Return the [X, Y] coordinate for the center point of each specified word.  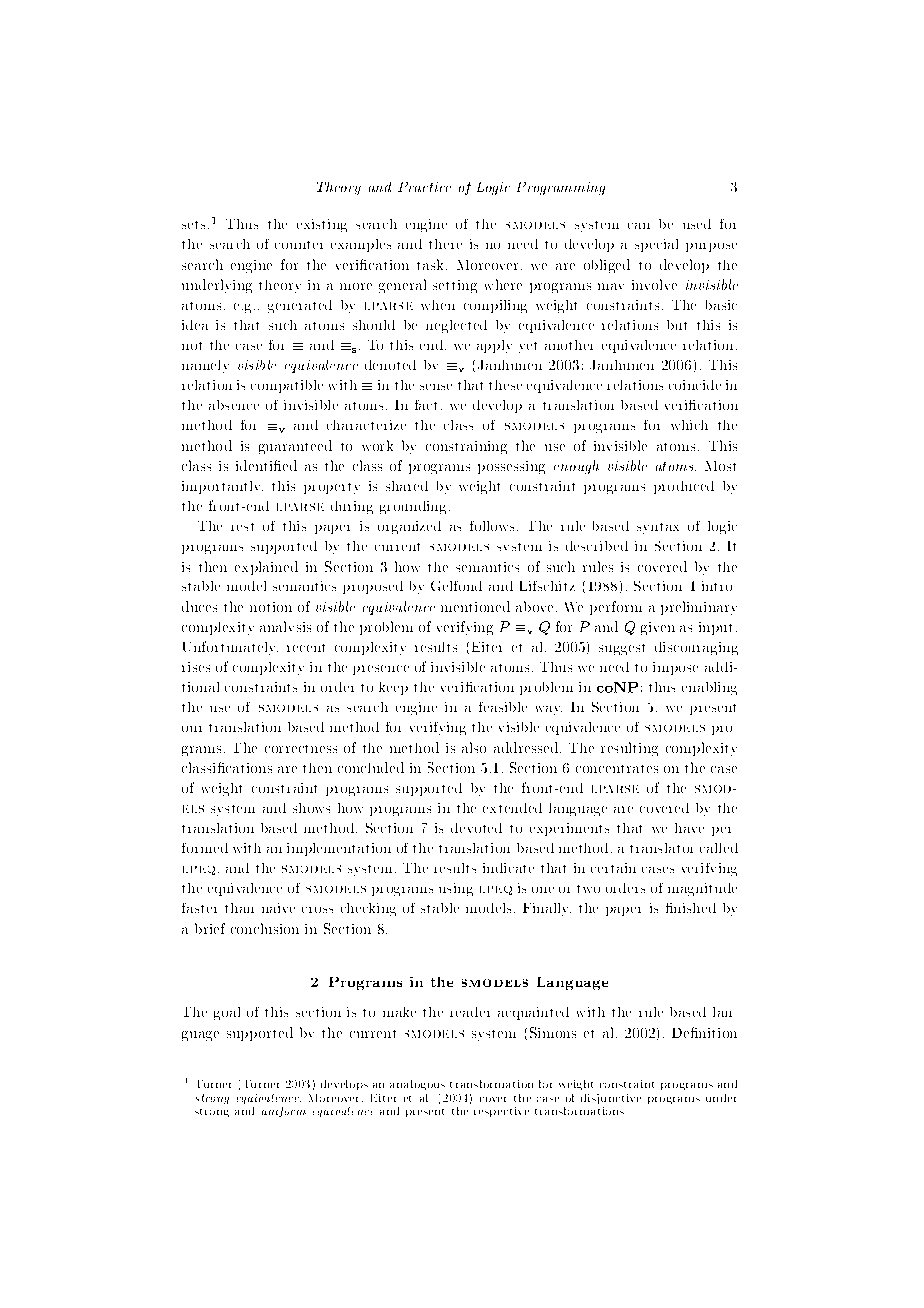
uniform [284, 1112]
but [677, 325]
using [456, 889]
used [697, 224]
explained [266, 568]
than [239, 908]
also [474, 747]
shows [311, 808]
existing [322, 225]
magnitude [702, 889]
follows [492, 526]
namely [205, 366]
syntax [658, 528]
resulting [629, 749]
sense [436, 387]
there [445, 244]
